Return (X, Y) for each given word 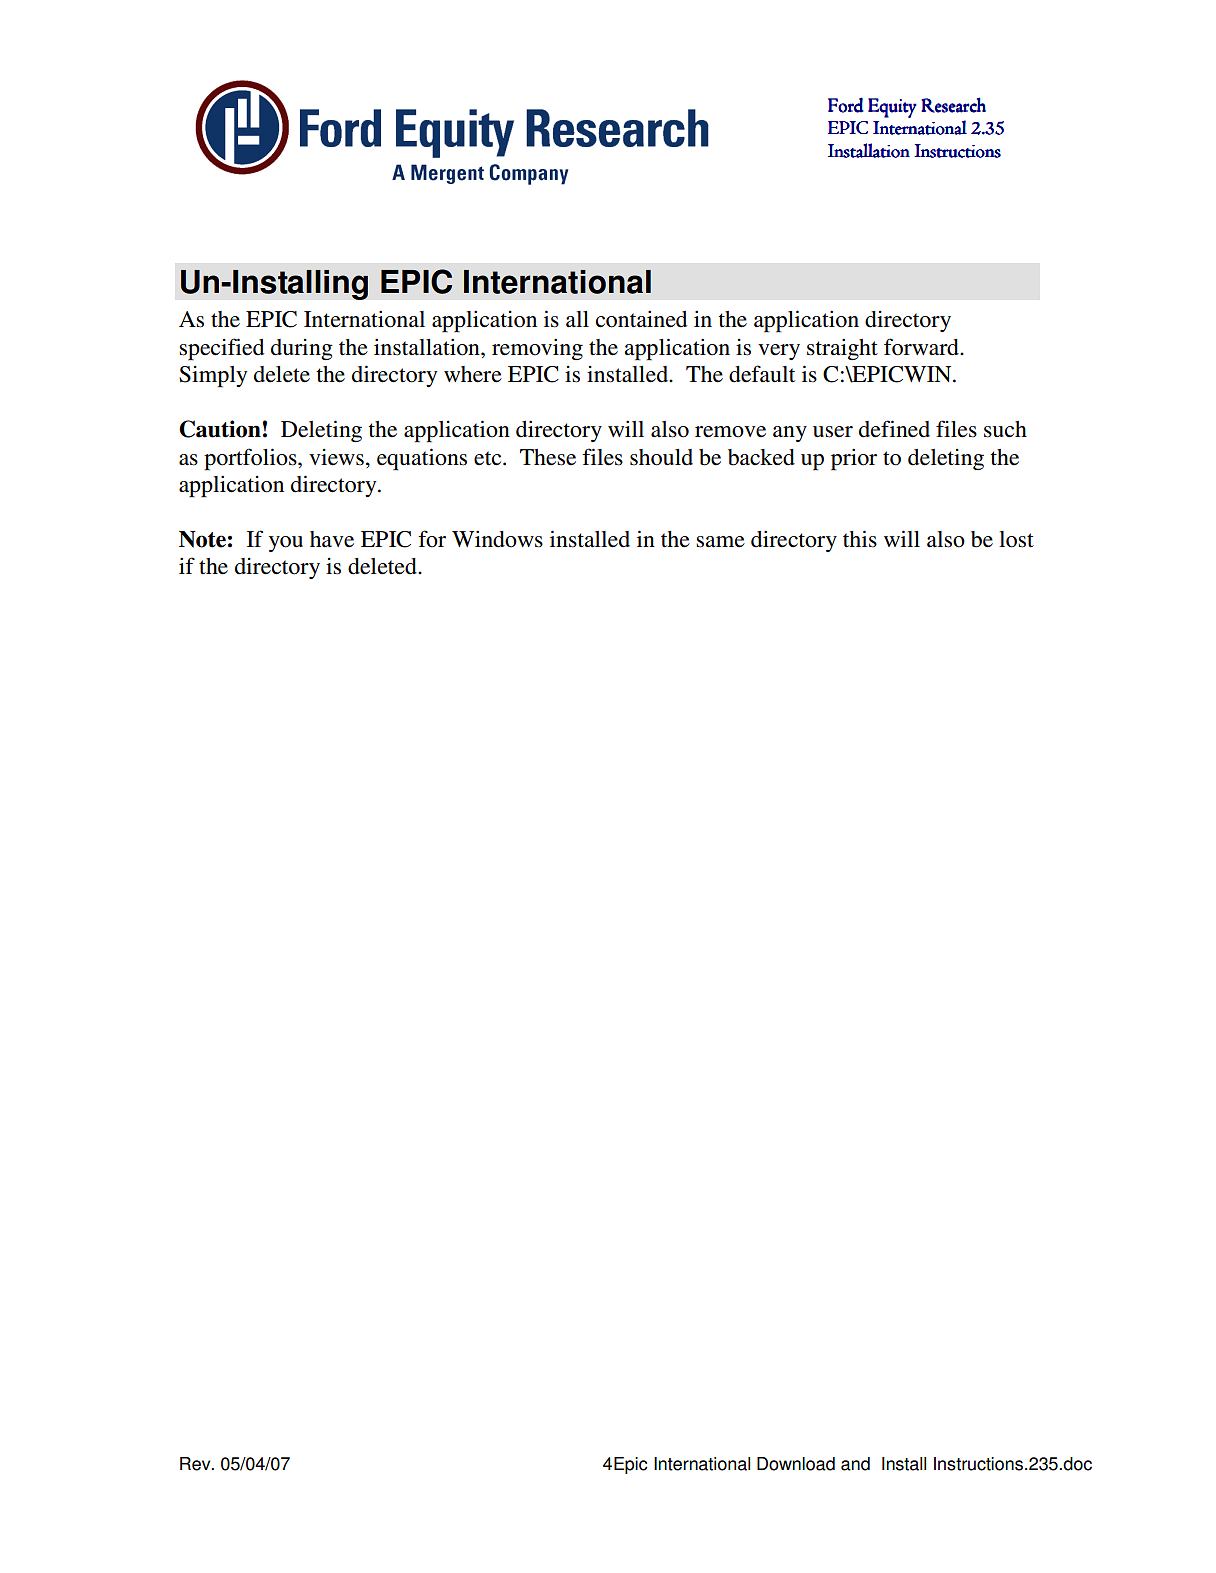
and (855, 1464)
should (661, 457)
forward (922, 347)
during (302, 349)
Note (202, 539)
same (720, 542)
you (286, 544)
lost (1016, 539)
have (332, 539)
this (860, 539)
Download (796, 1464)
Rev (196, 1464)
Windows (497, 539)
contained (641, 319)
